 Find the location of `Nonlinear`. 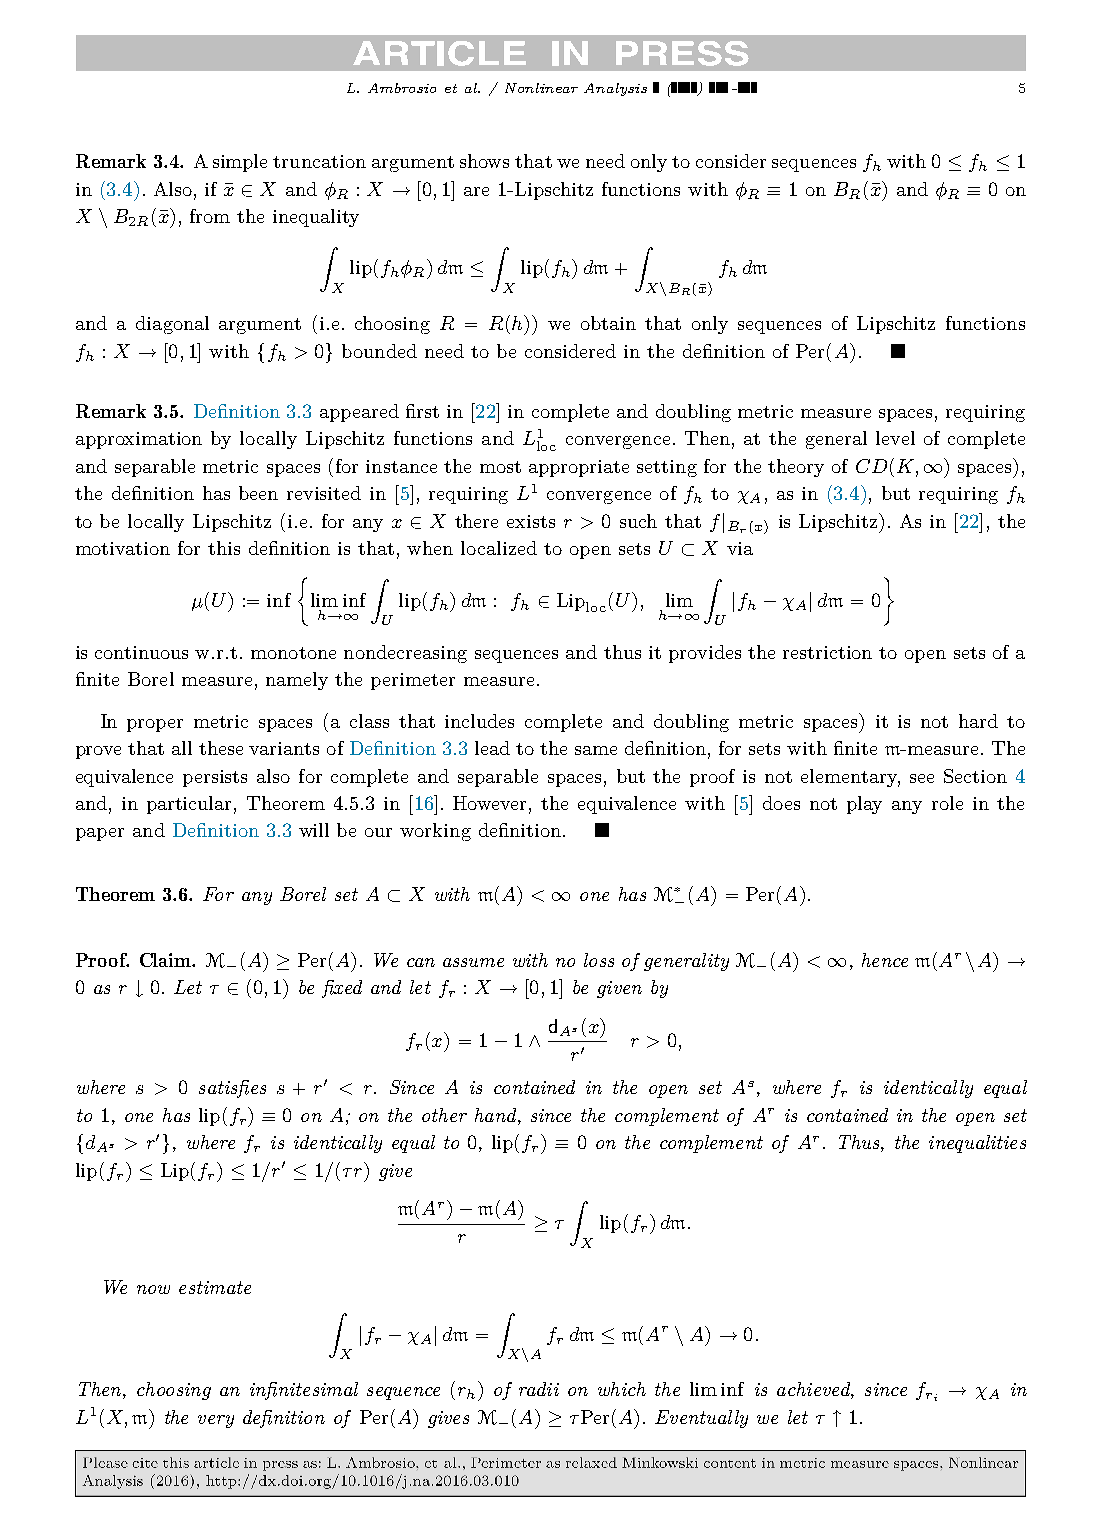

Nonlinear is located at coordinates (541, 88).
